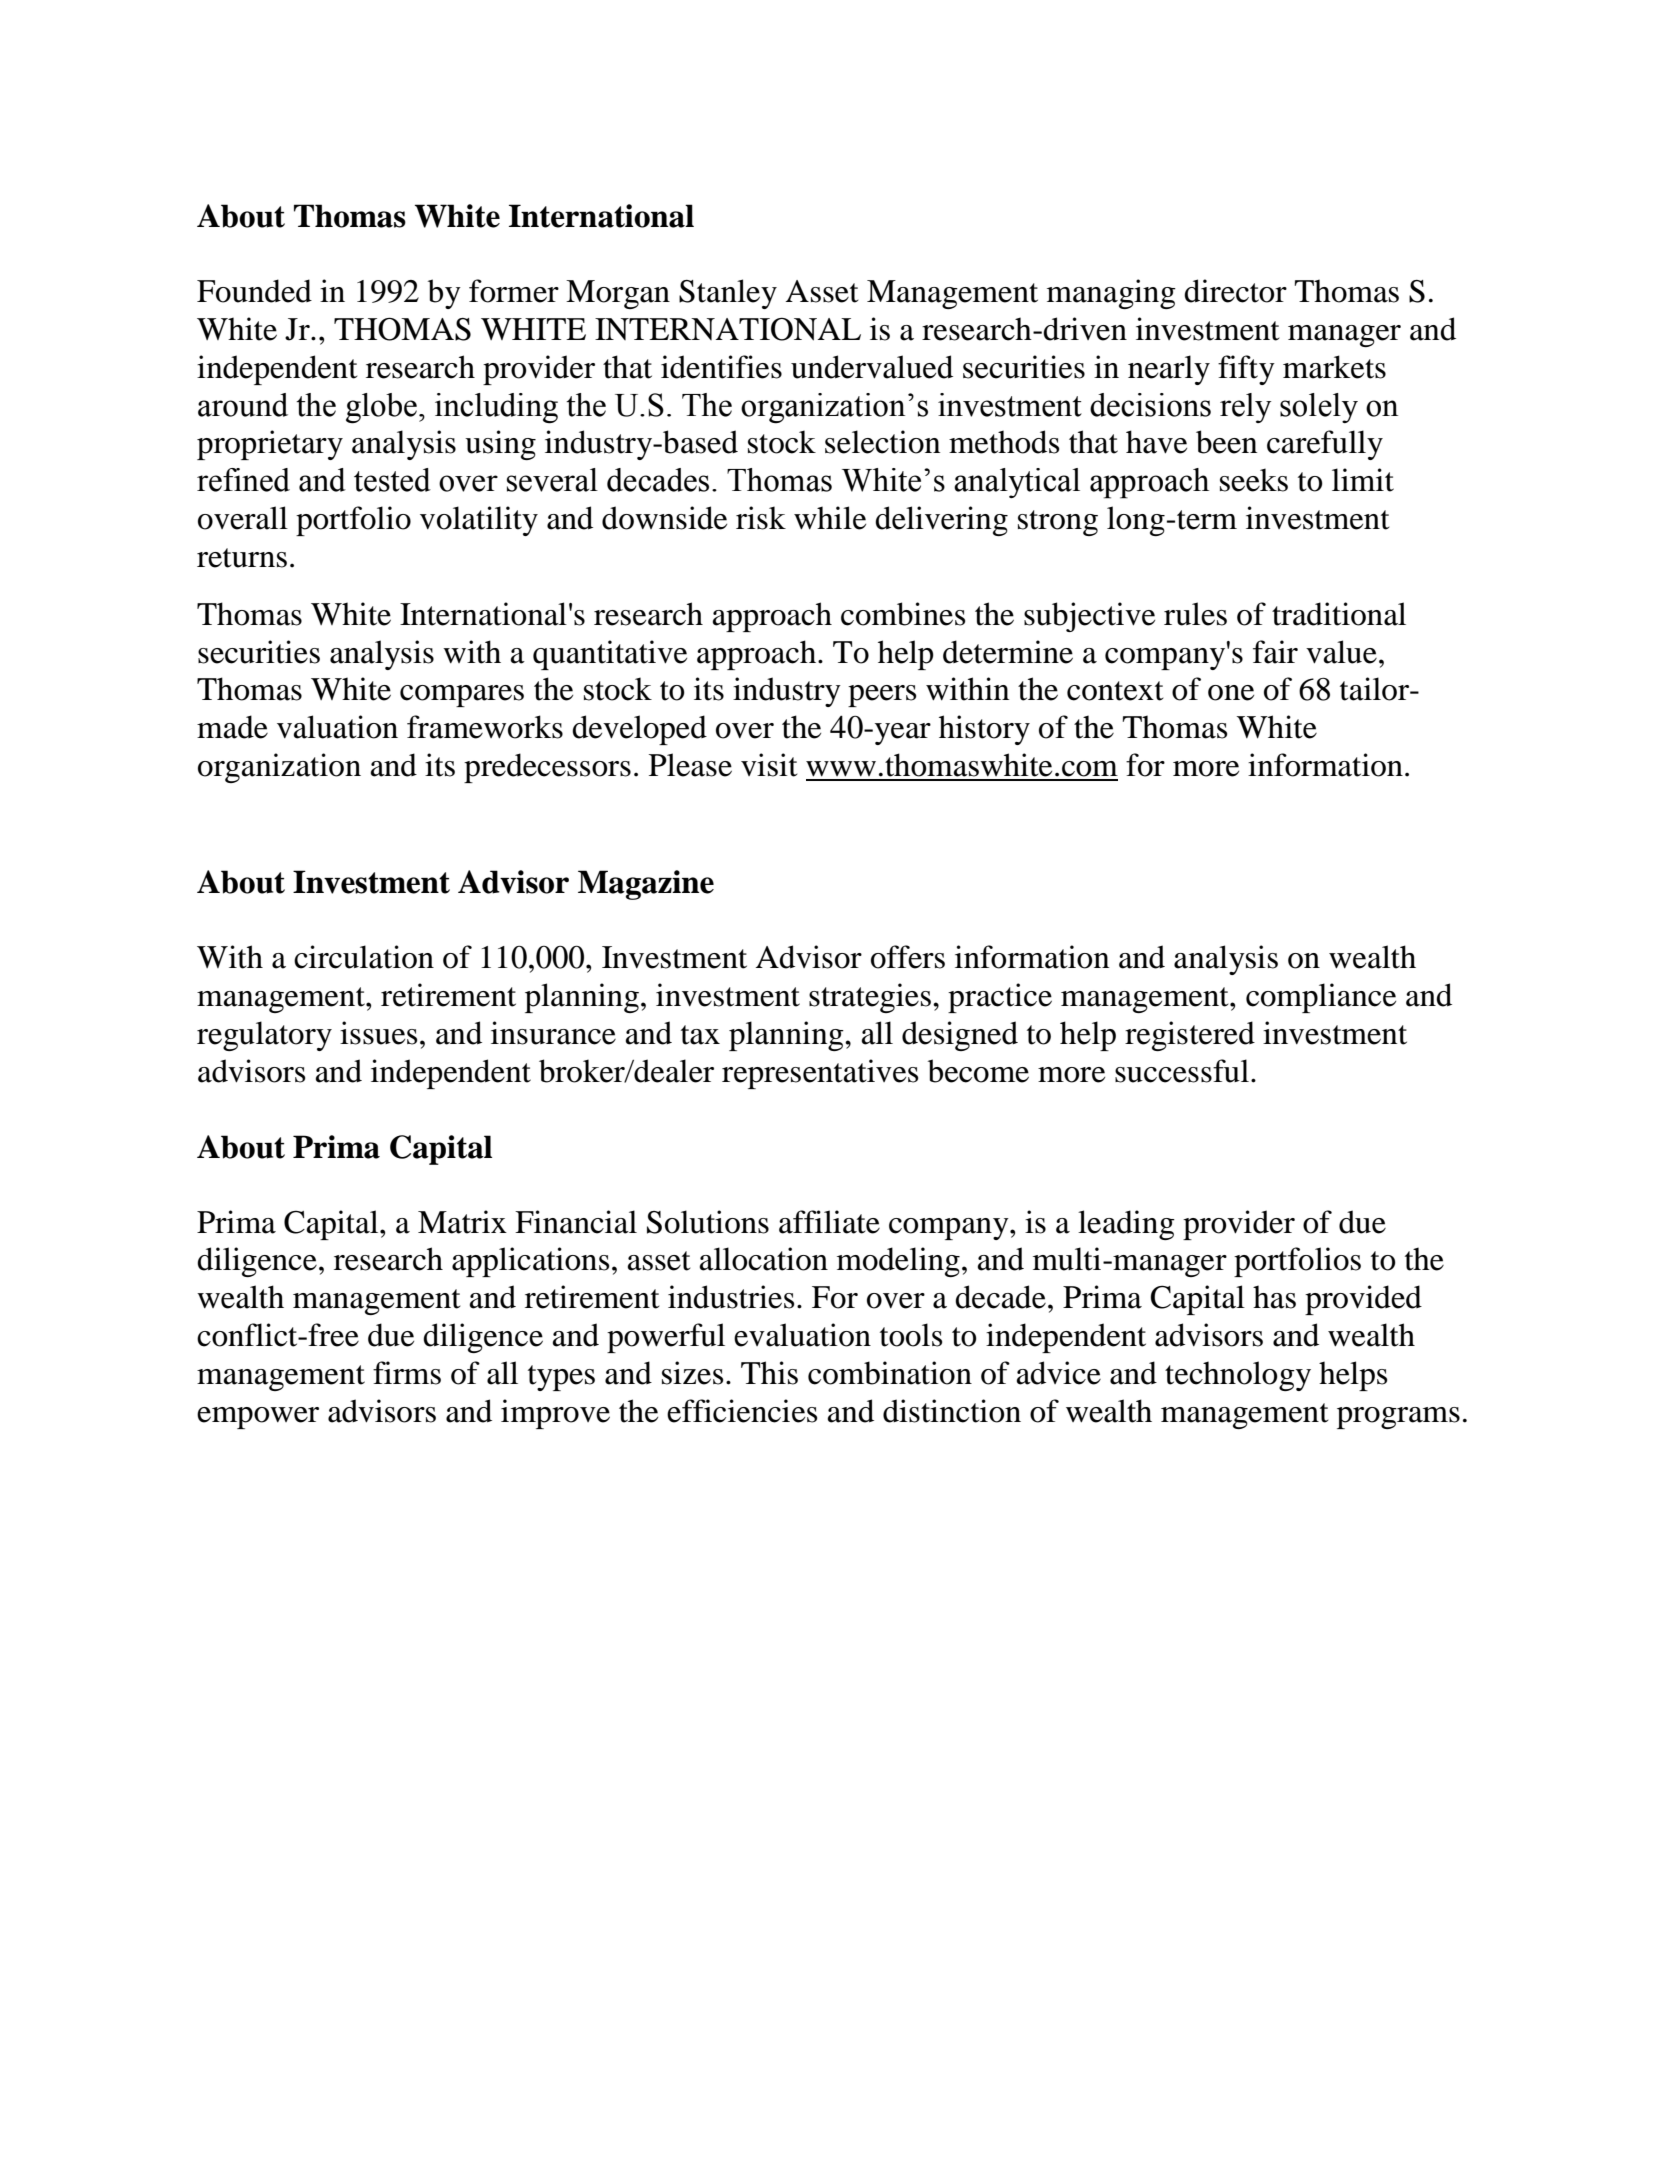 The height and width of the document is (2168, 1676). I want to click on Stanley, so click(728, 294).
